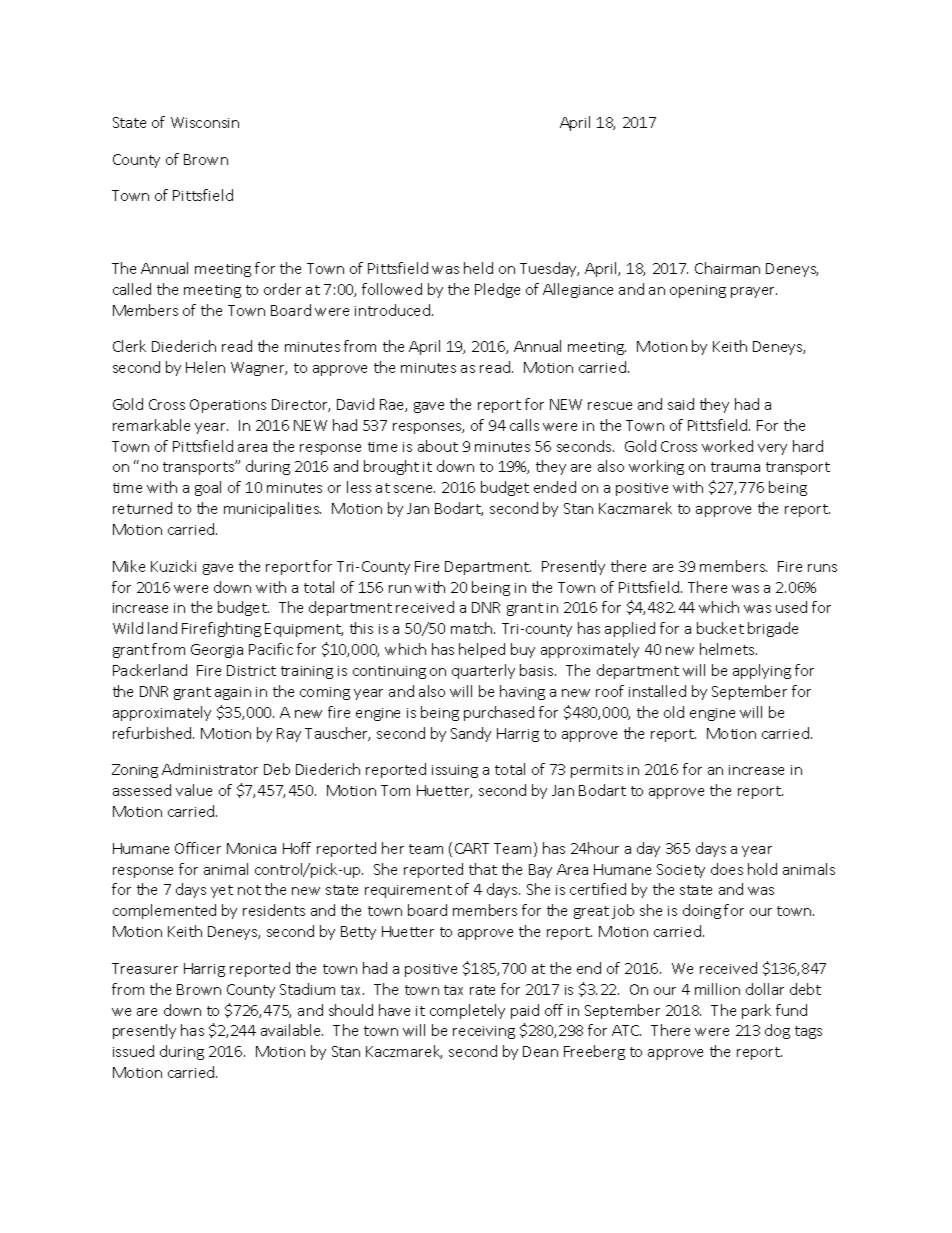 This image has height=1233, width=952. What do you see at coordinates (438, 446) in the image?
I see `about` at bounding box center [438, 446].
